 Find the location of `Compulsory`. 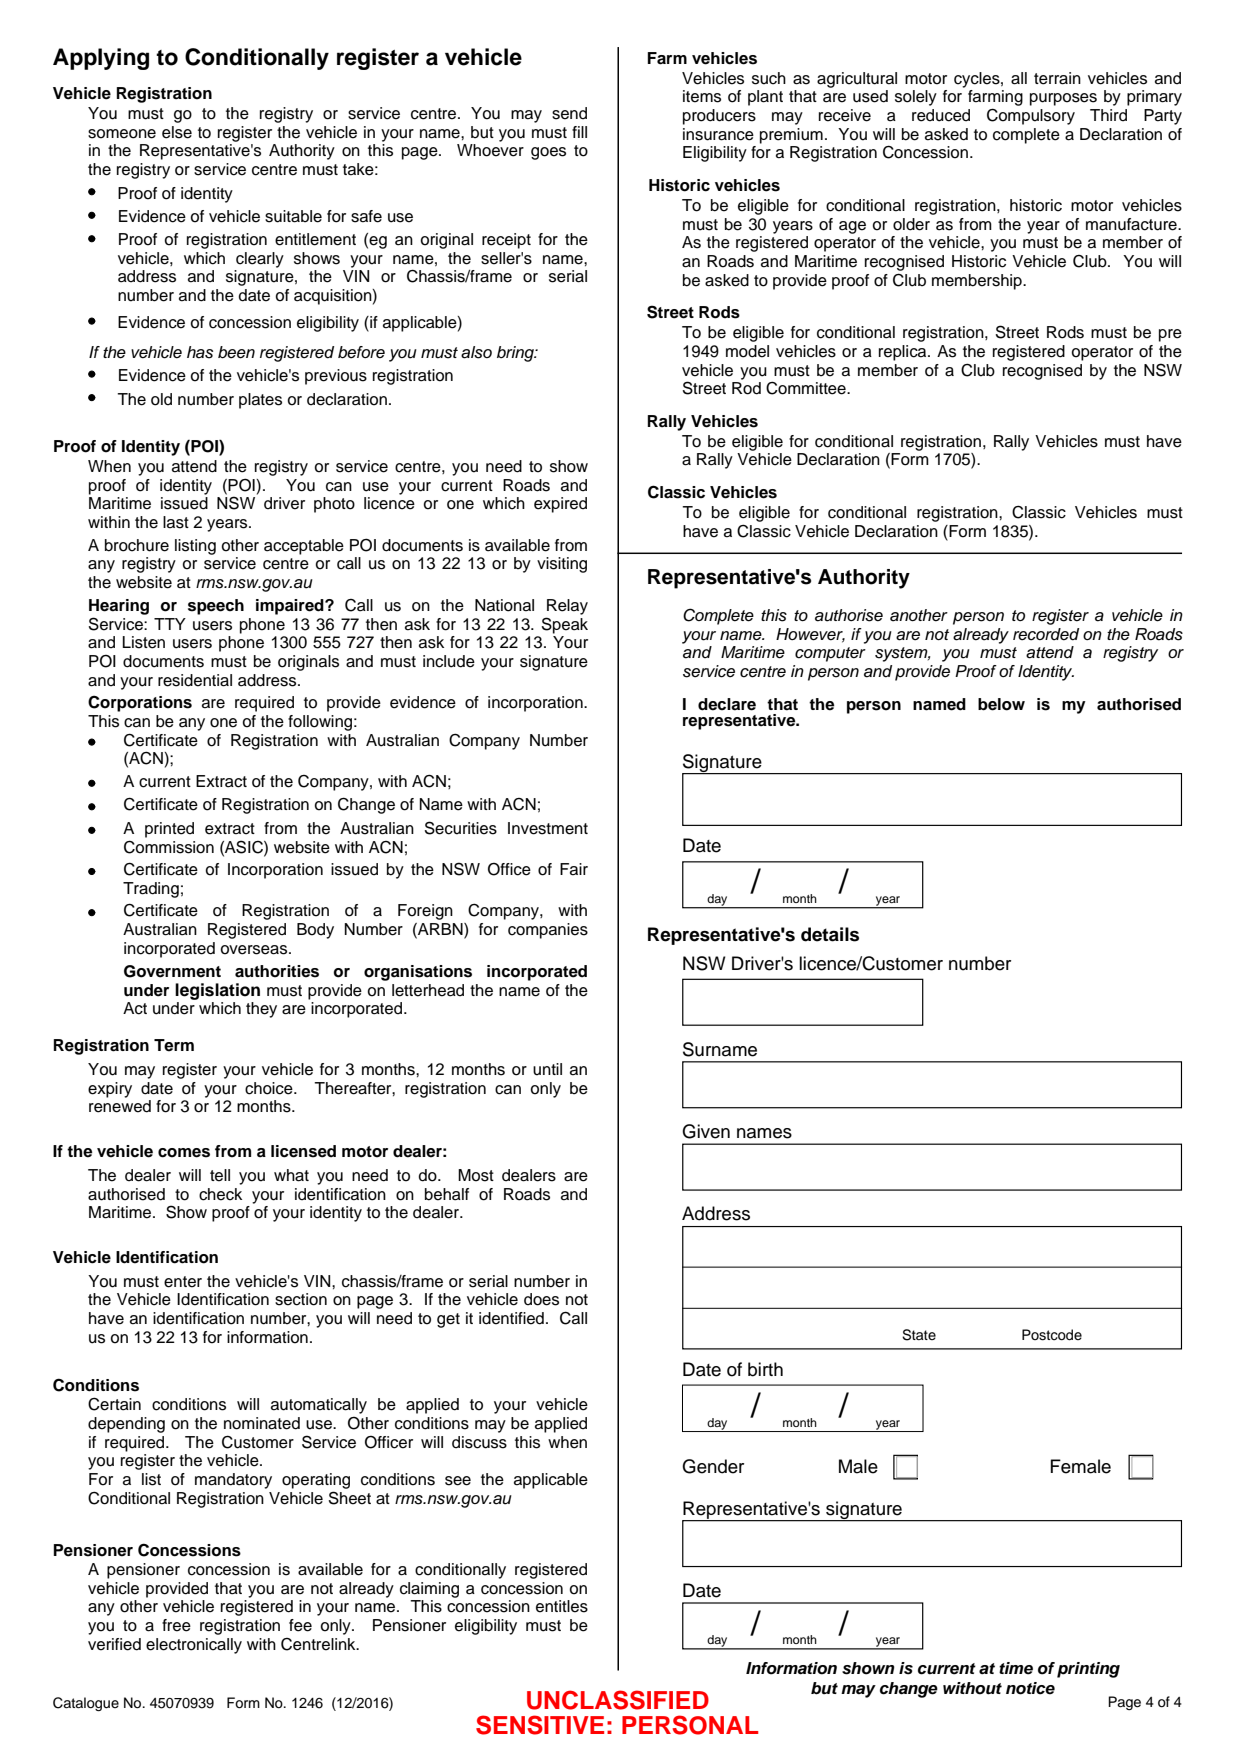

Compulsory is located at coordinates (1031, 116).
